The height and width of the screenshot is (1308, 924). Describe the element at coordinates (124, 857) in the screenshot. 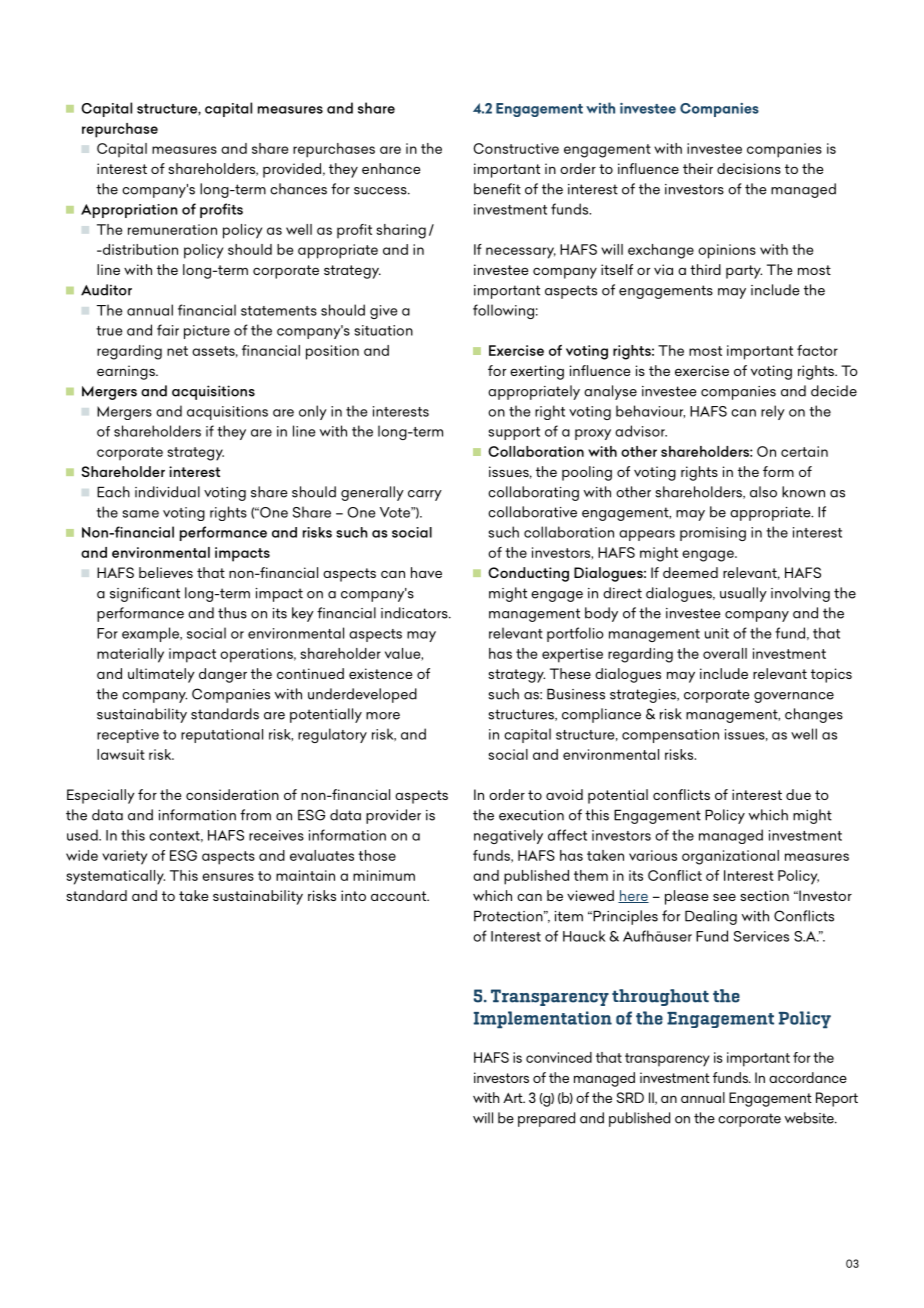

I see `variety` at that location.
